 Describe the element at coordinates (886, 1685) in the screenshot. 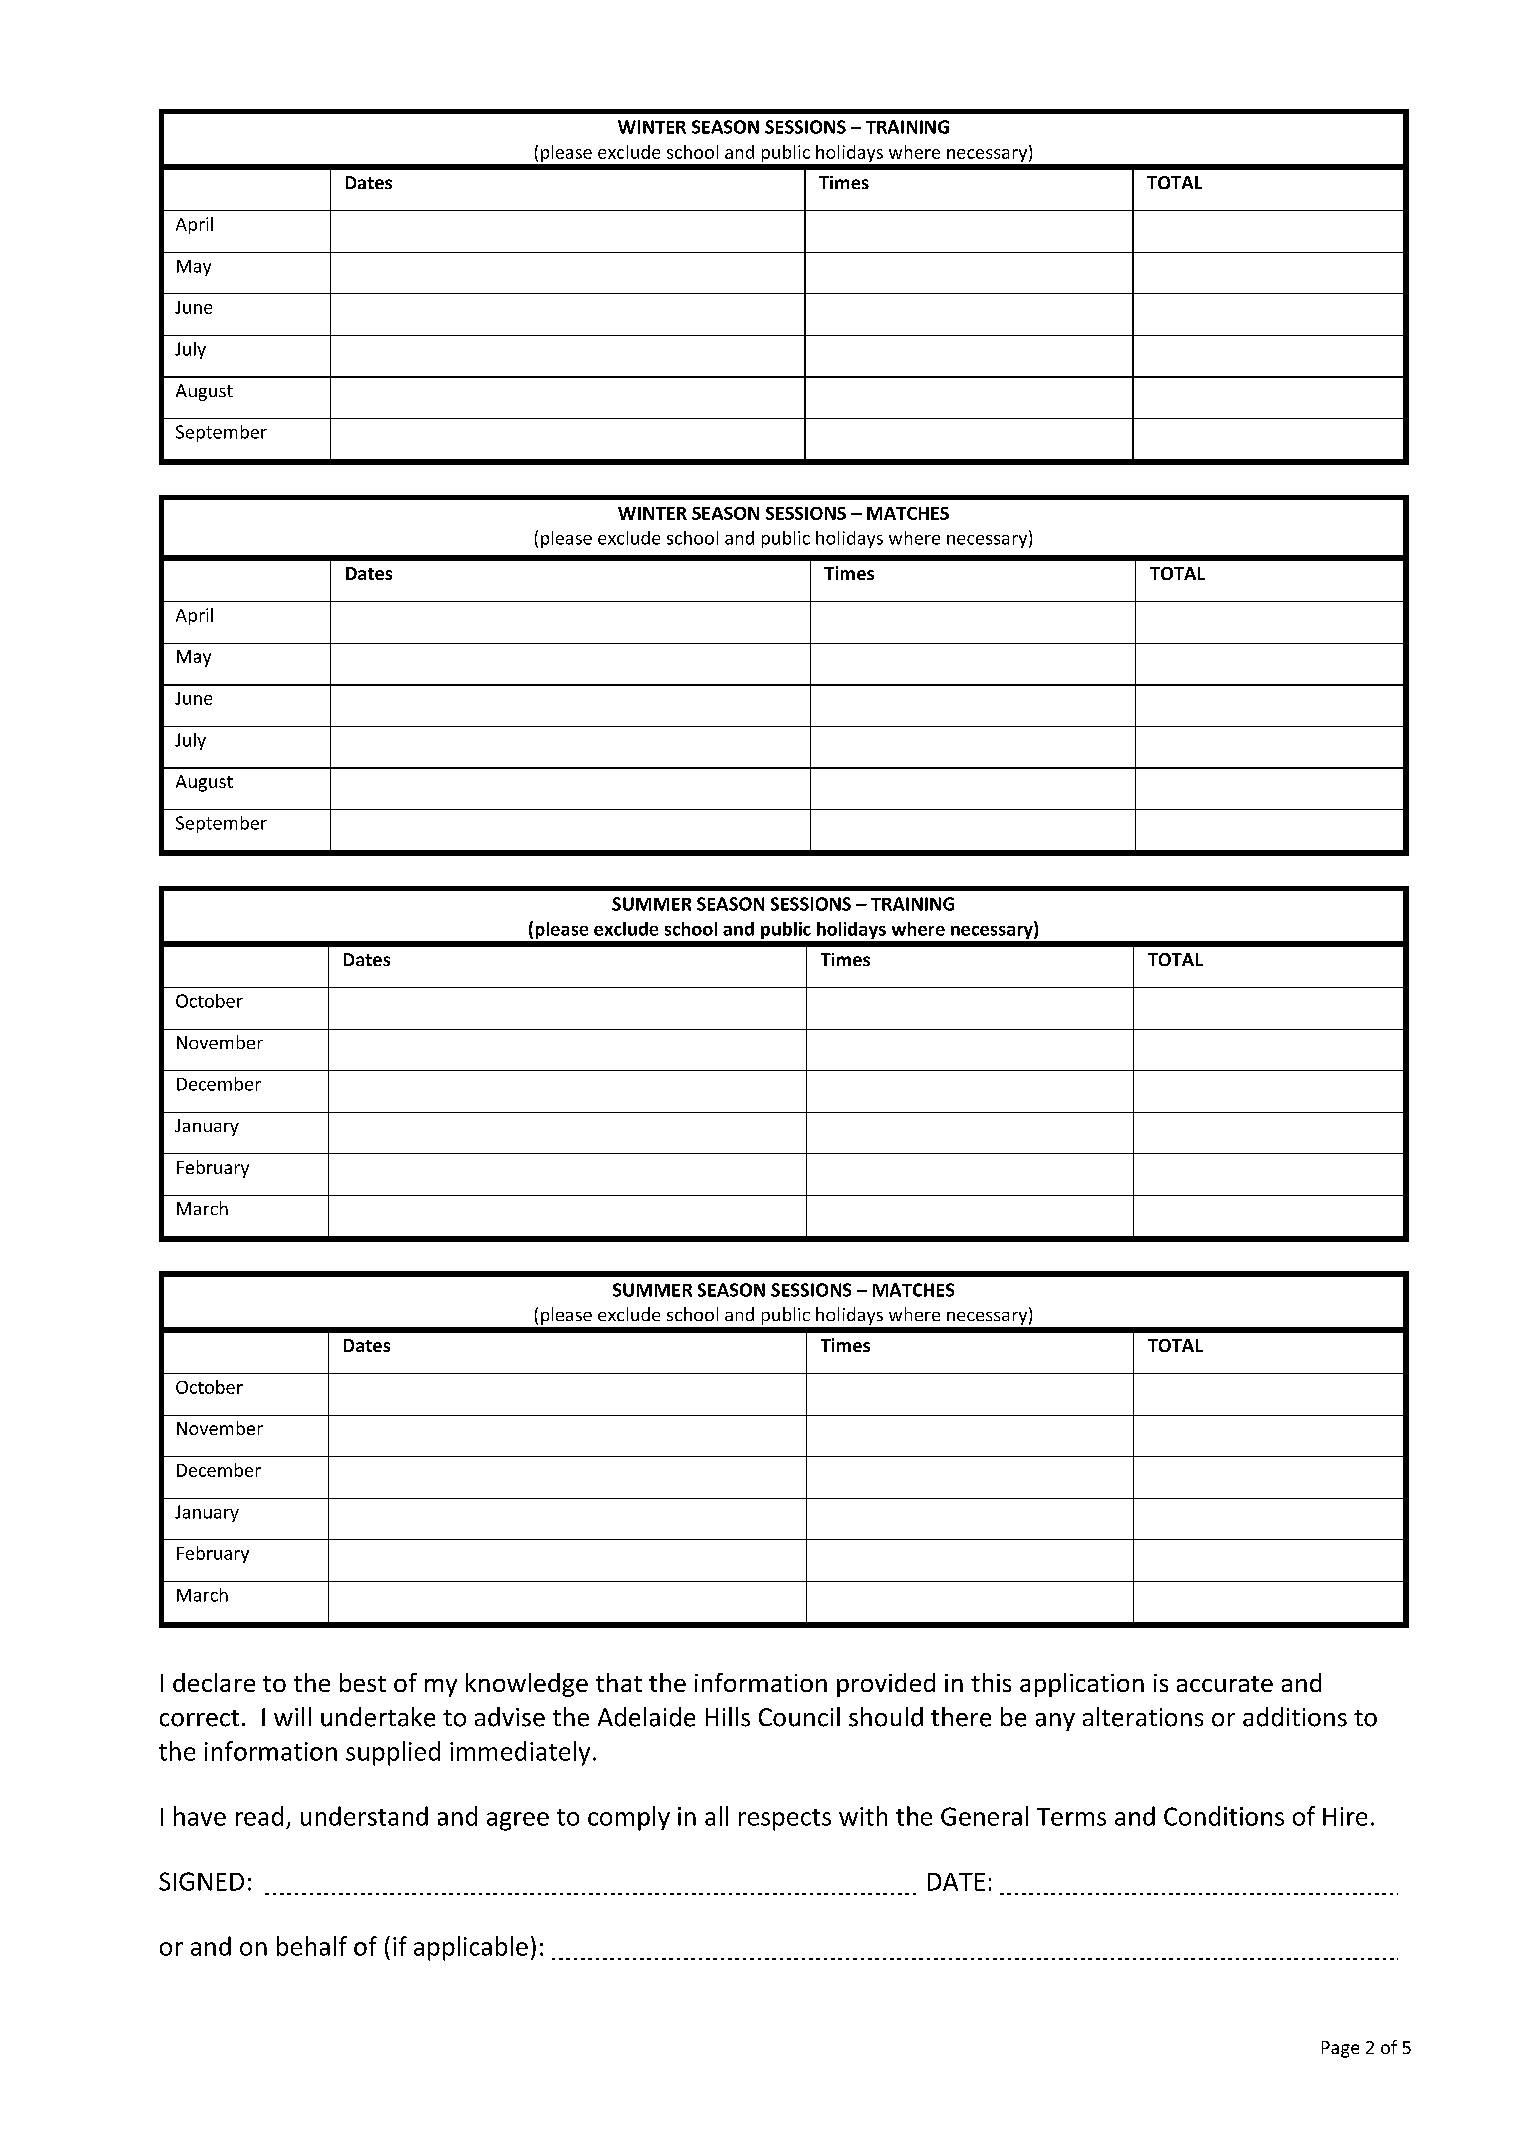

I see `provided` at that location.
